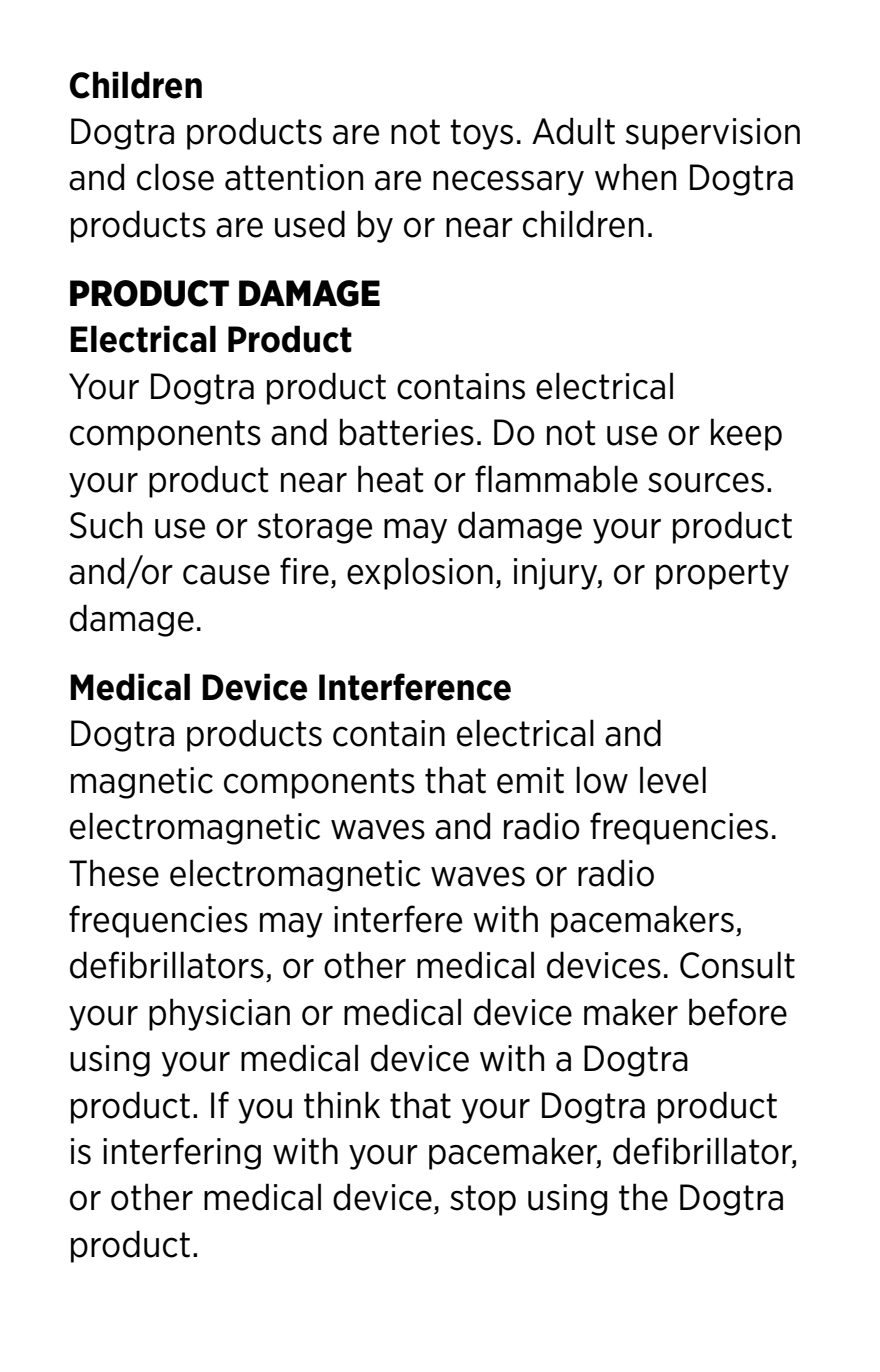 The height and width of the image is (1372, 880). I want to click on Such, so click(105, 525).
